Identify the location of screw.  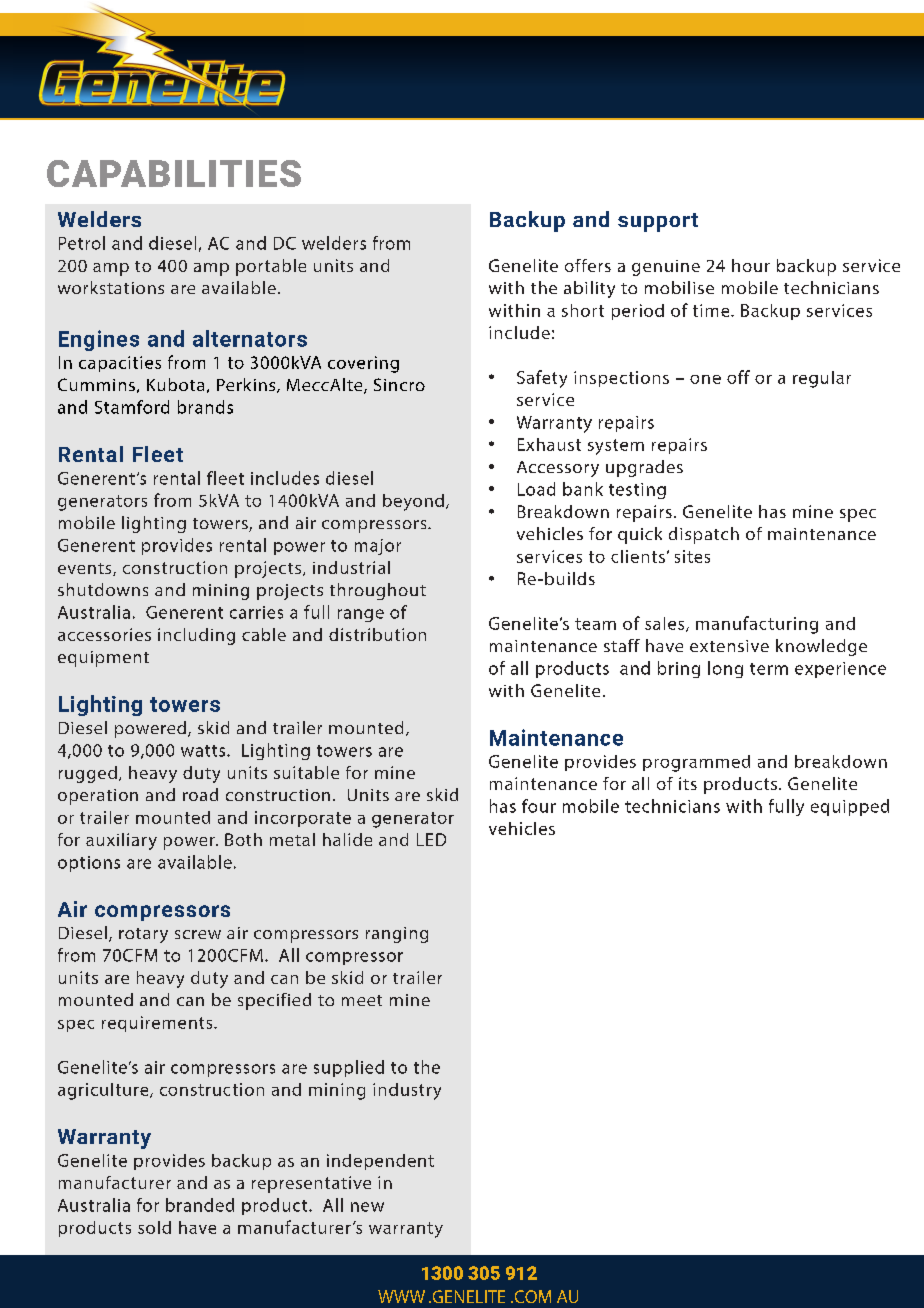
(198, 934).
